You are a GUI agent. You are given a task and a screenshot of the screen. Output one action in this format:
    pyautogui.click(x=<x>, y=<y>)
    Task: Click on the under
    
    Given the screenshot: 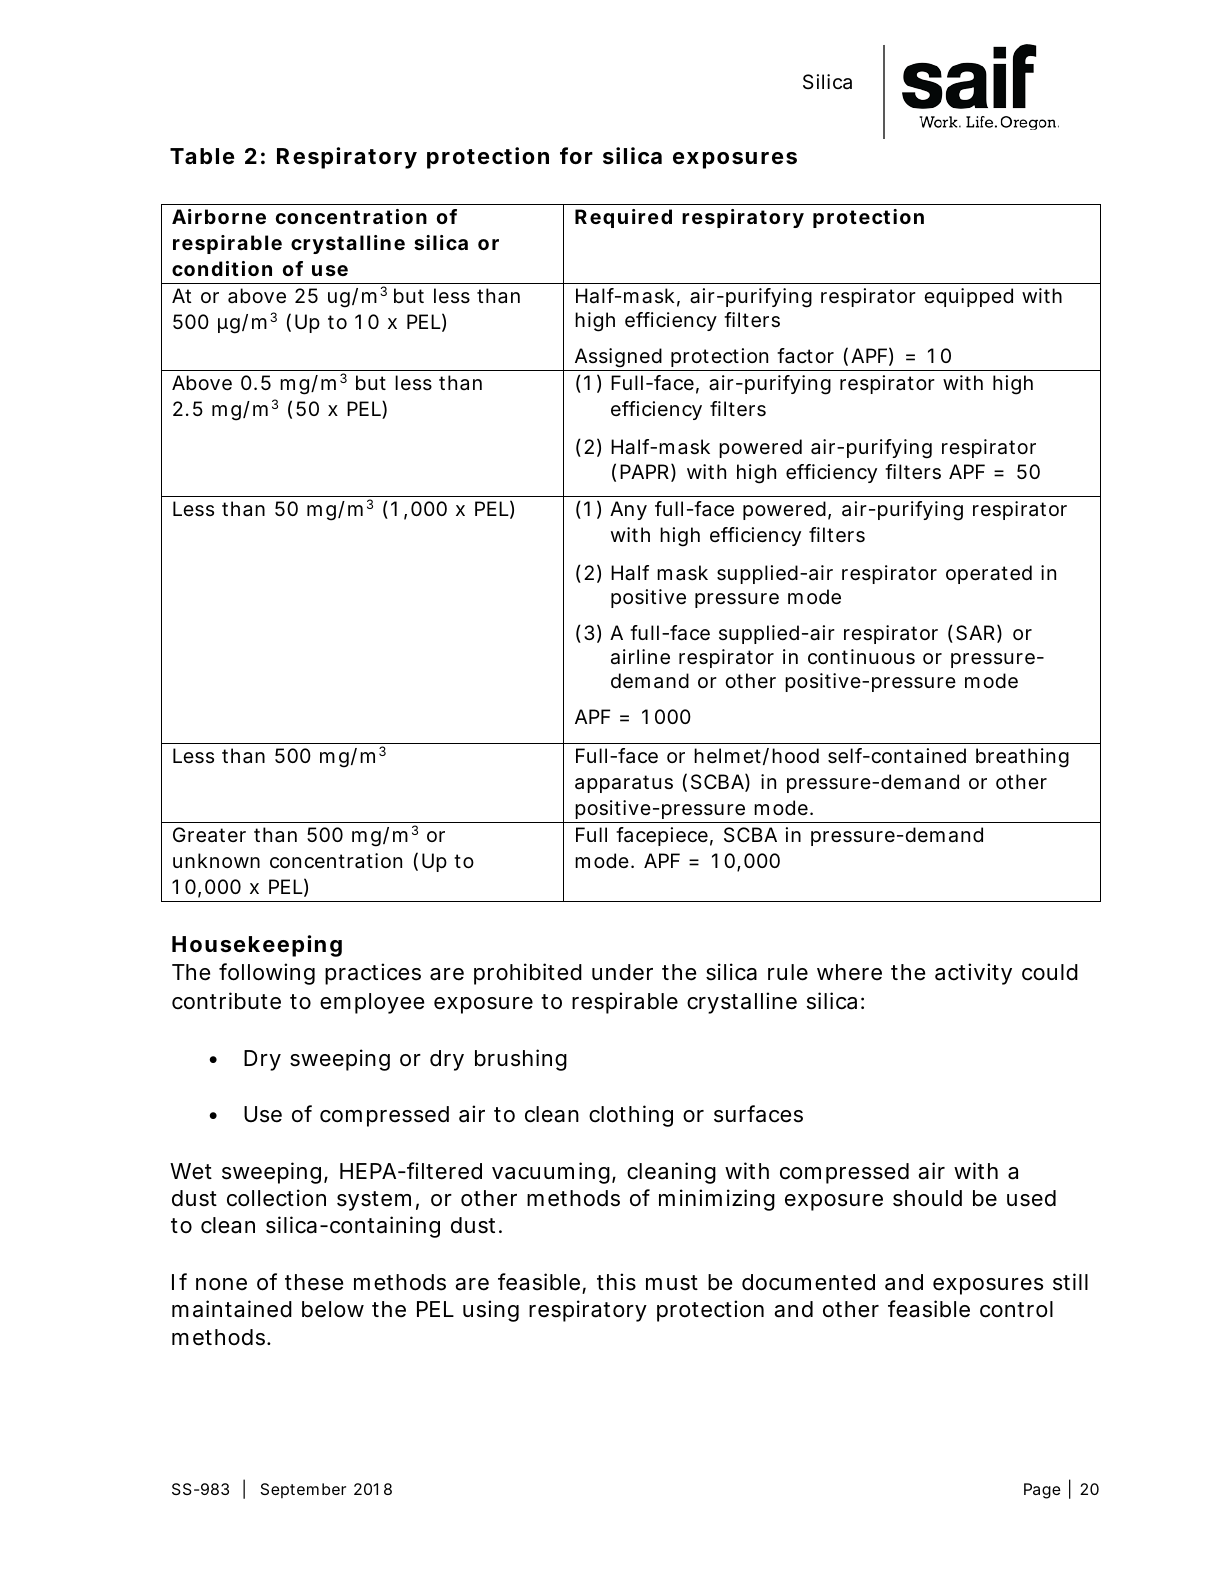 What is the action you would take?
    pyautogui.click(x=622, y=972)
